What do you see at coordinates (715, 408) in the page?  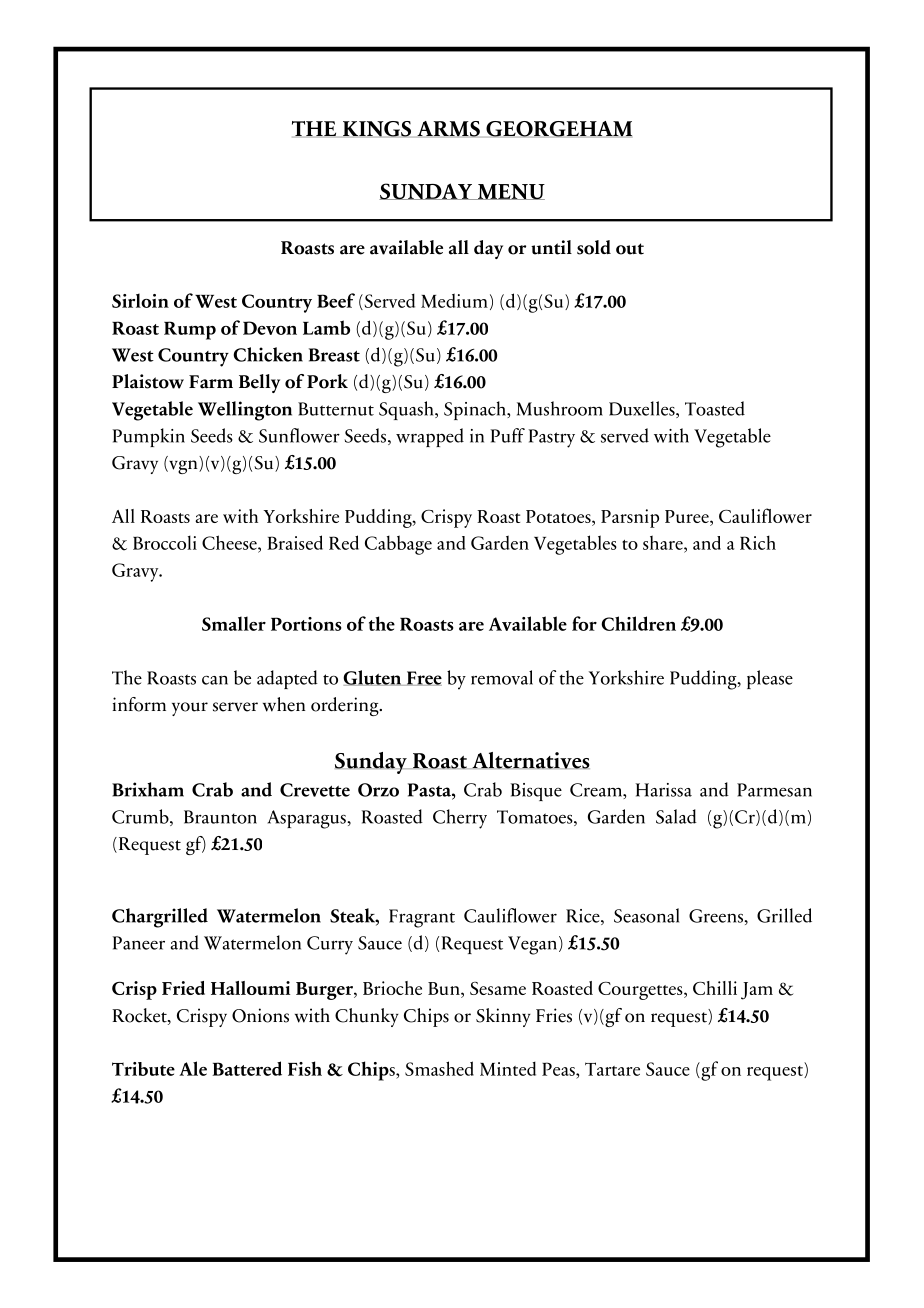 I see `Toasted` at bounding box center [715, 408].
